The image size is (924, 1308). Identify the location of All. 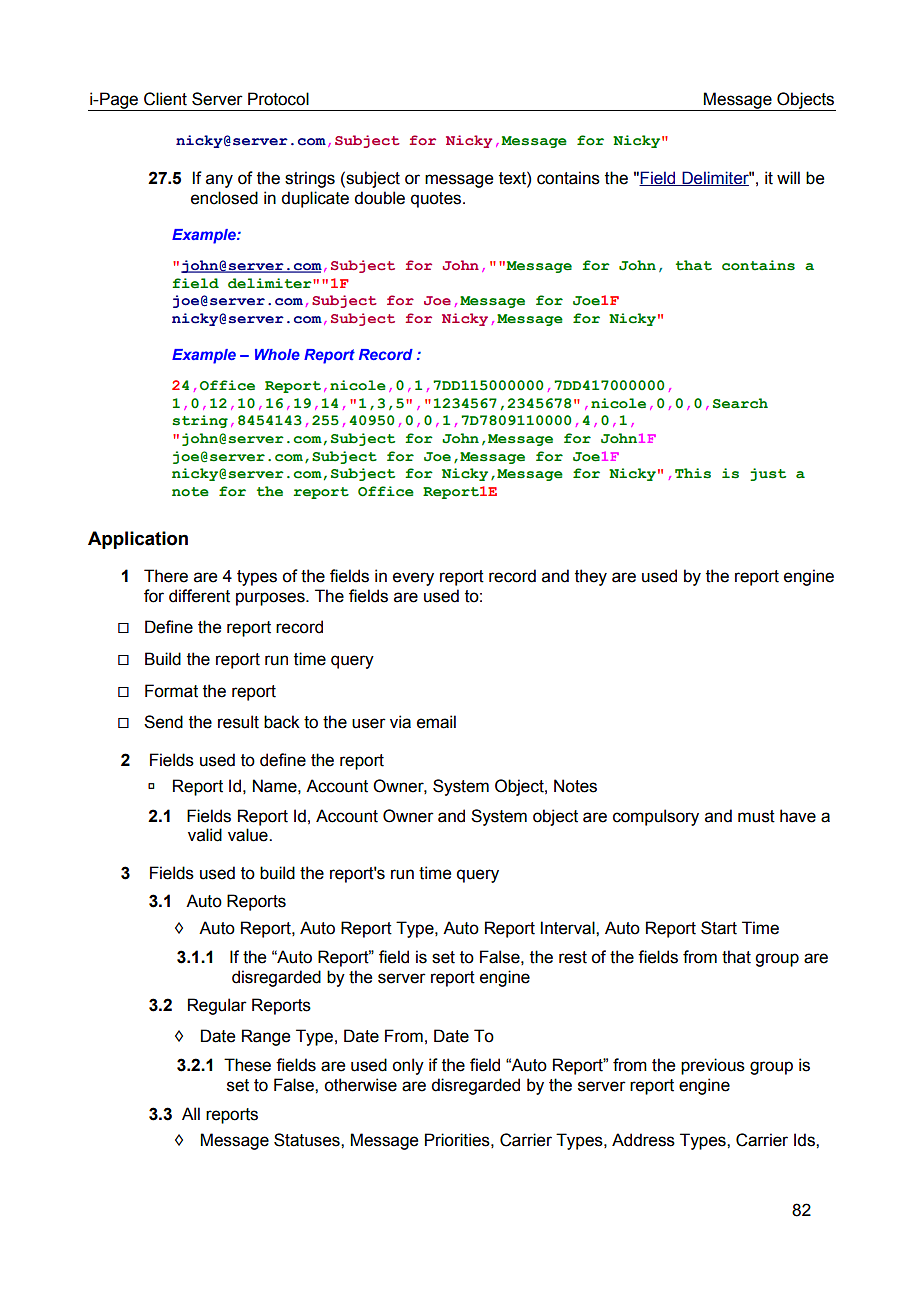
(191, 1113).
